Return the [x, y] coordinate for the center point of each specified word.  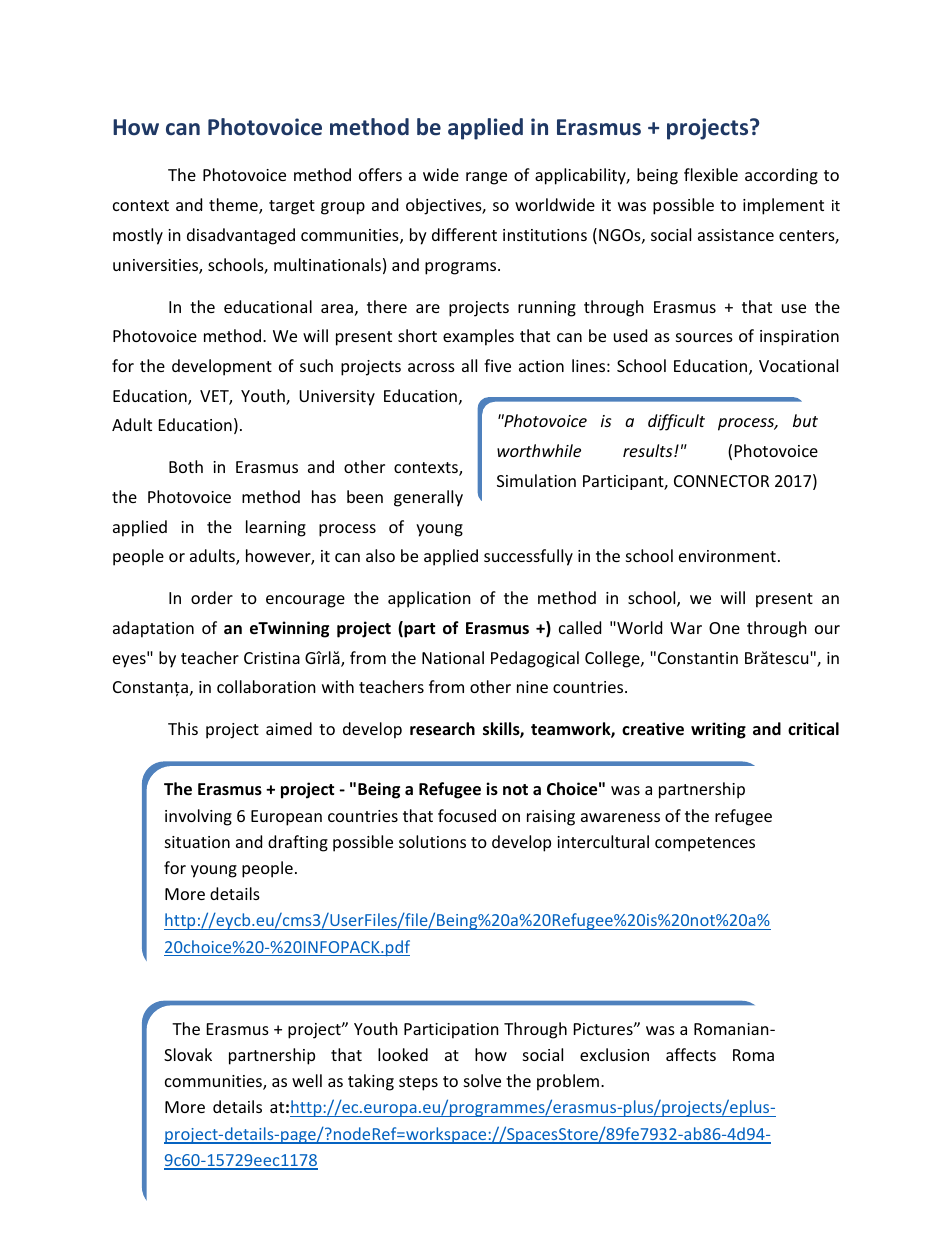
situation [197, 842]
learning [276, 528]
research [442, 729]
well [307, 1080]
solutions [432, 841]
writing [718, 730]
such [316, 365]
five [497, 365]
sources [704, 337]
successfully [528, 557]
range [486, 178]
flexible [711, 174]
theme [234, 206]
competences [705, 844]
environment [727, 556]
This [183, 728]
